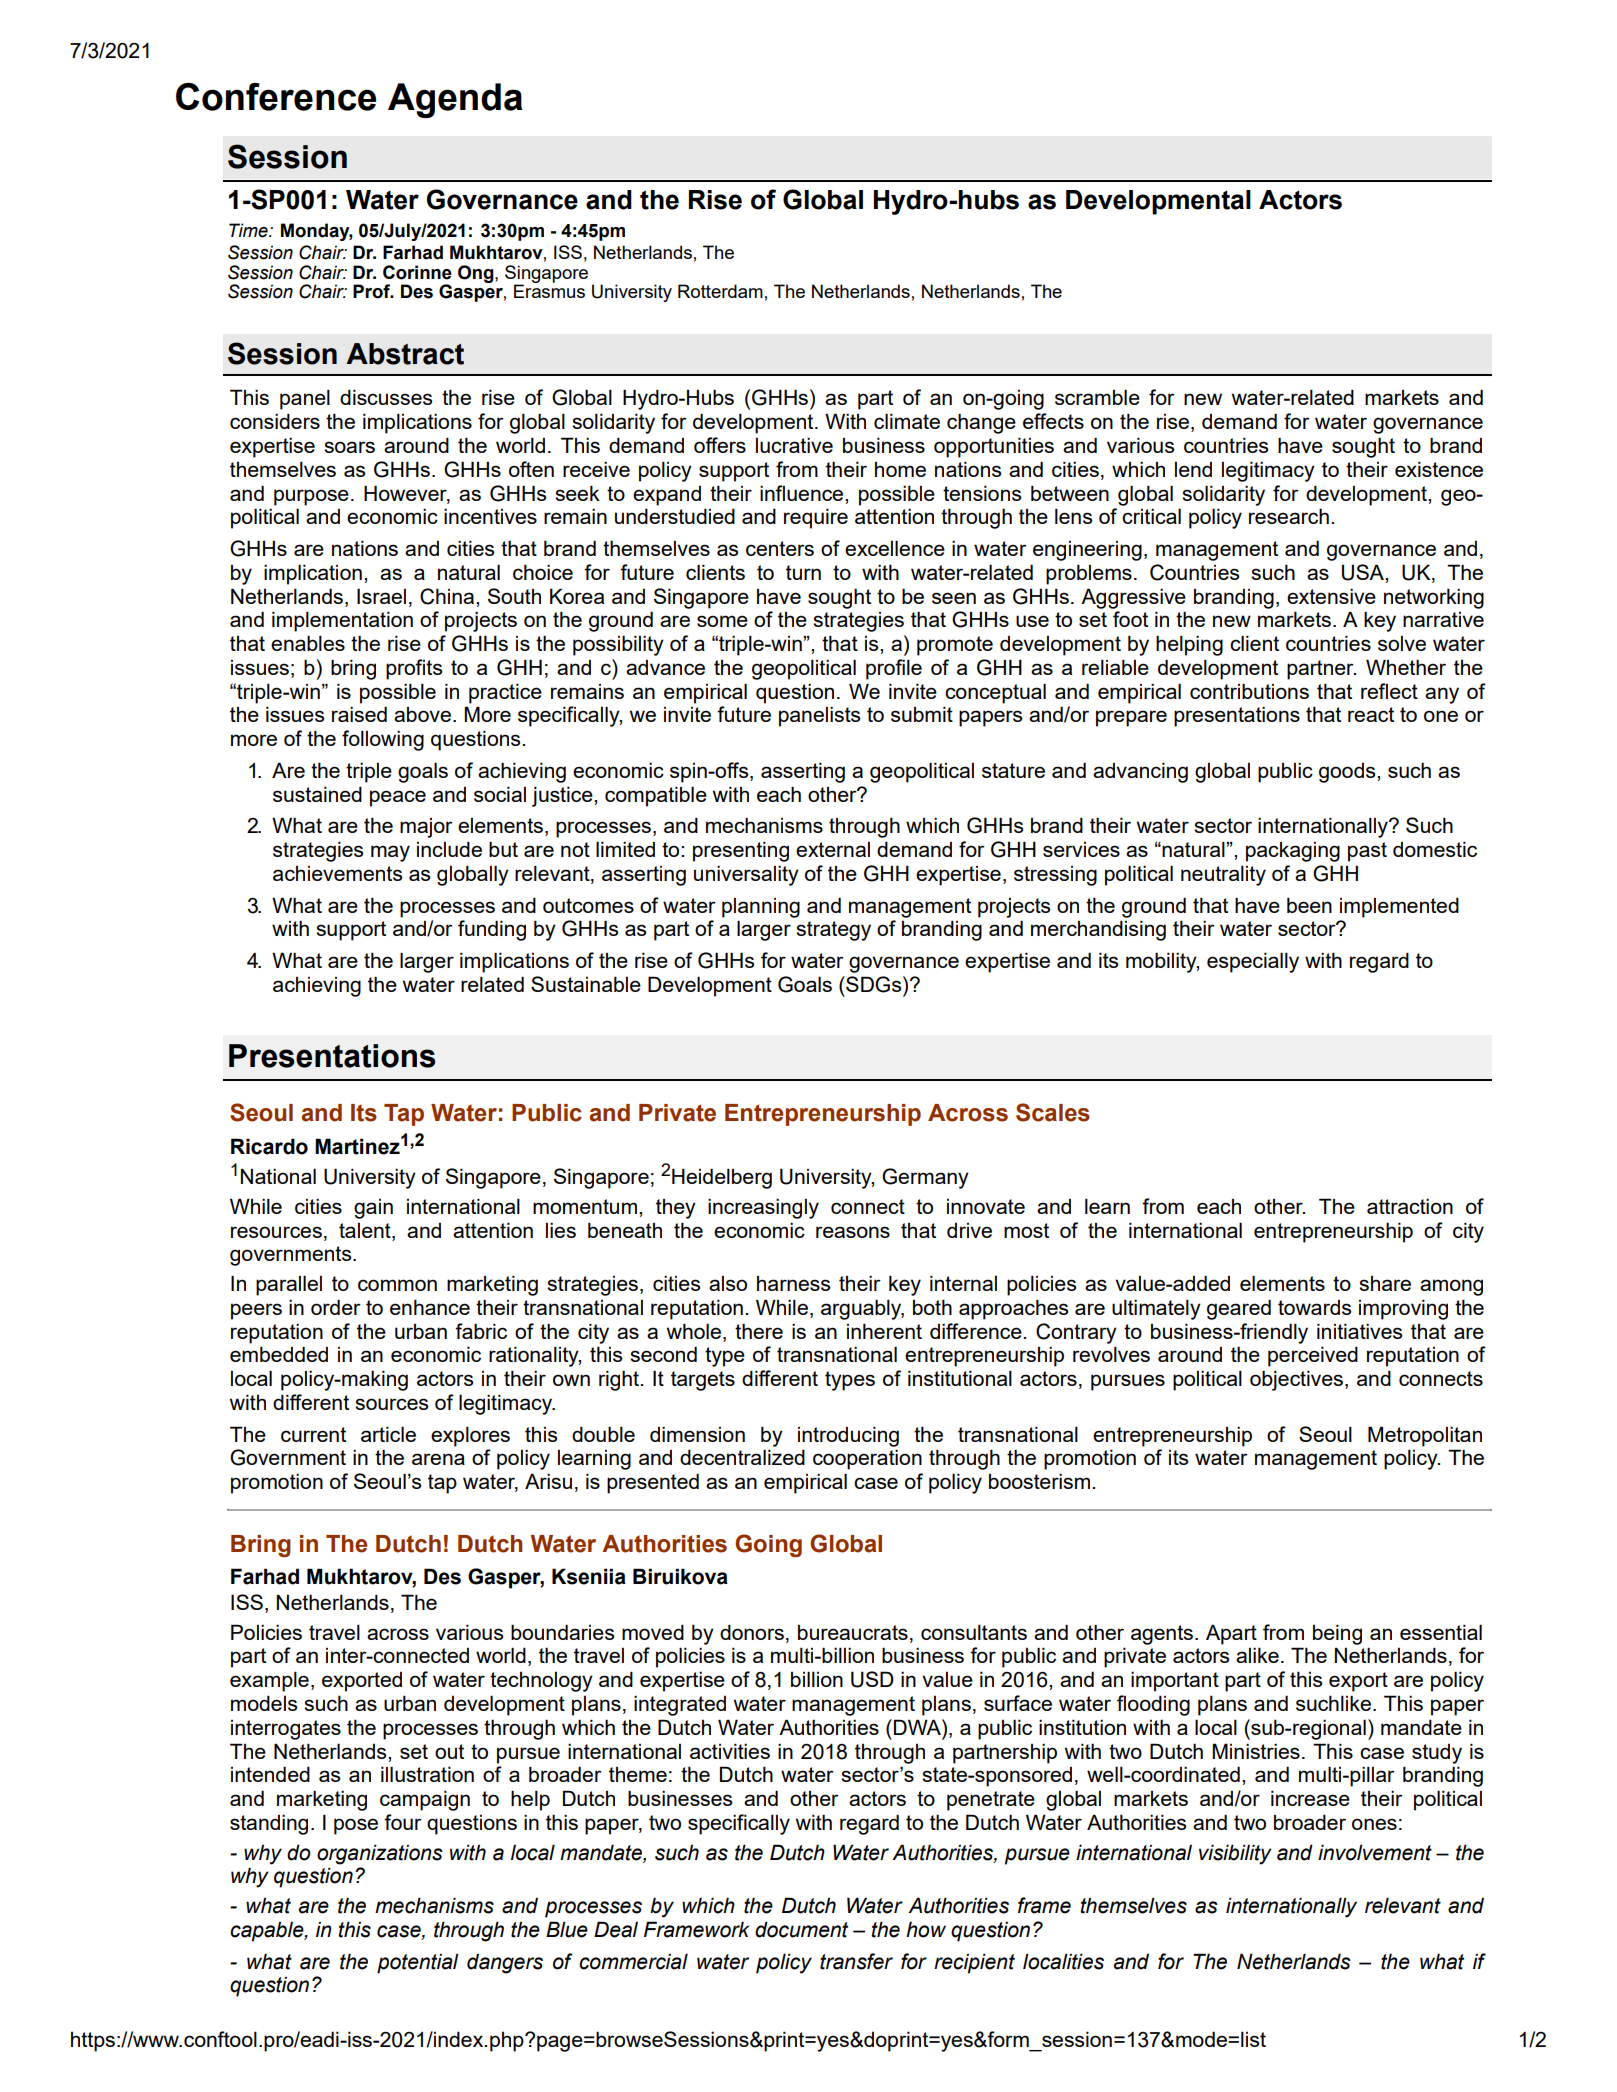  I want to click on scramble, so click(1097, 397).
